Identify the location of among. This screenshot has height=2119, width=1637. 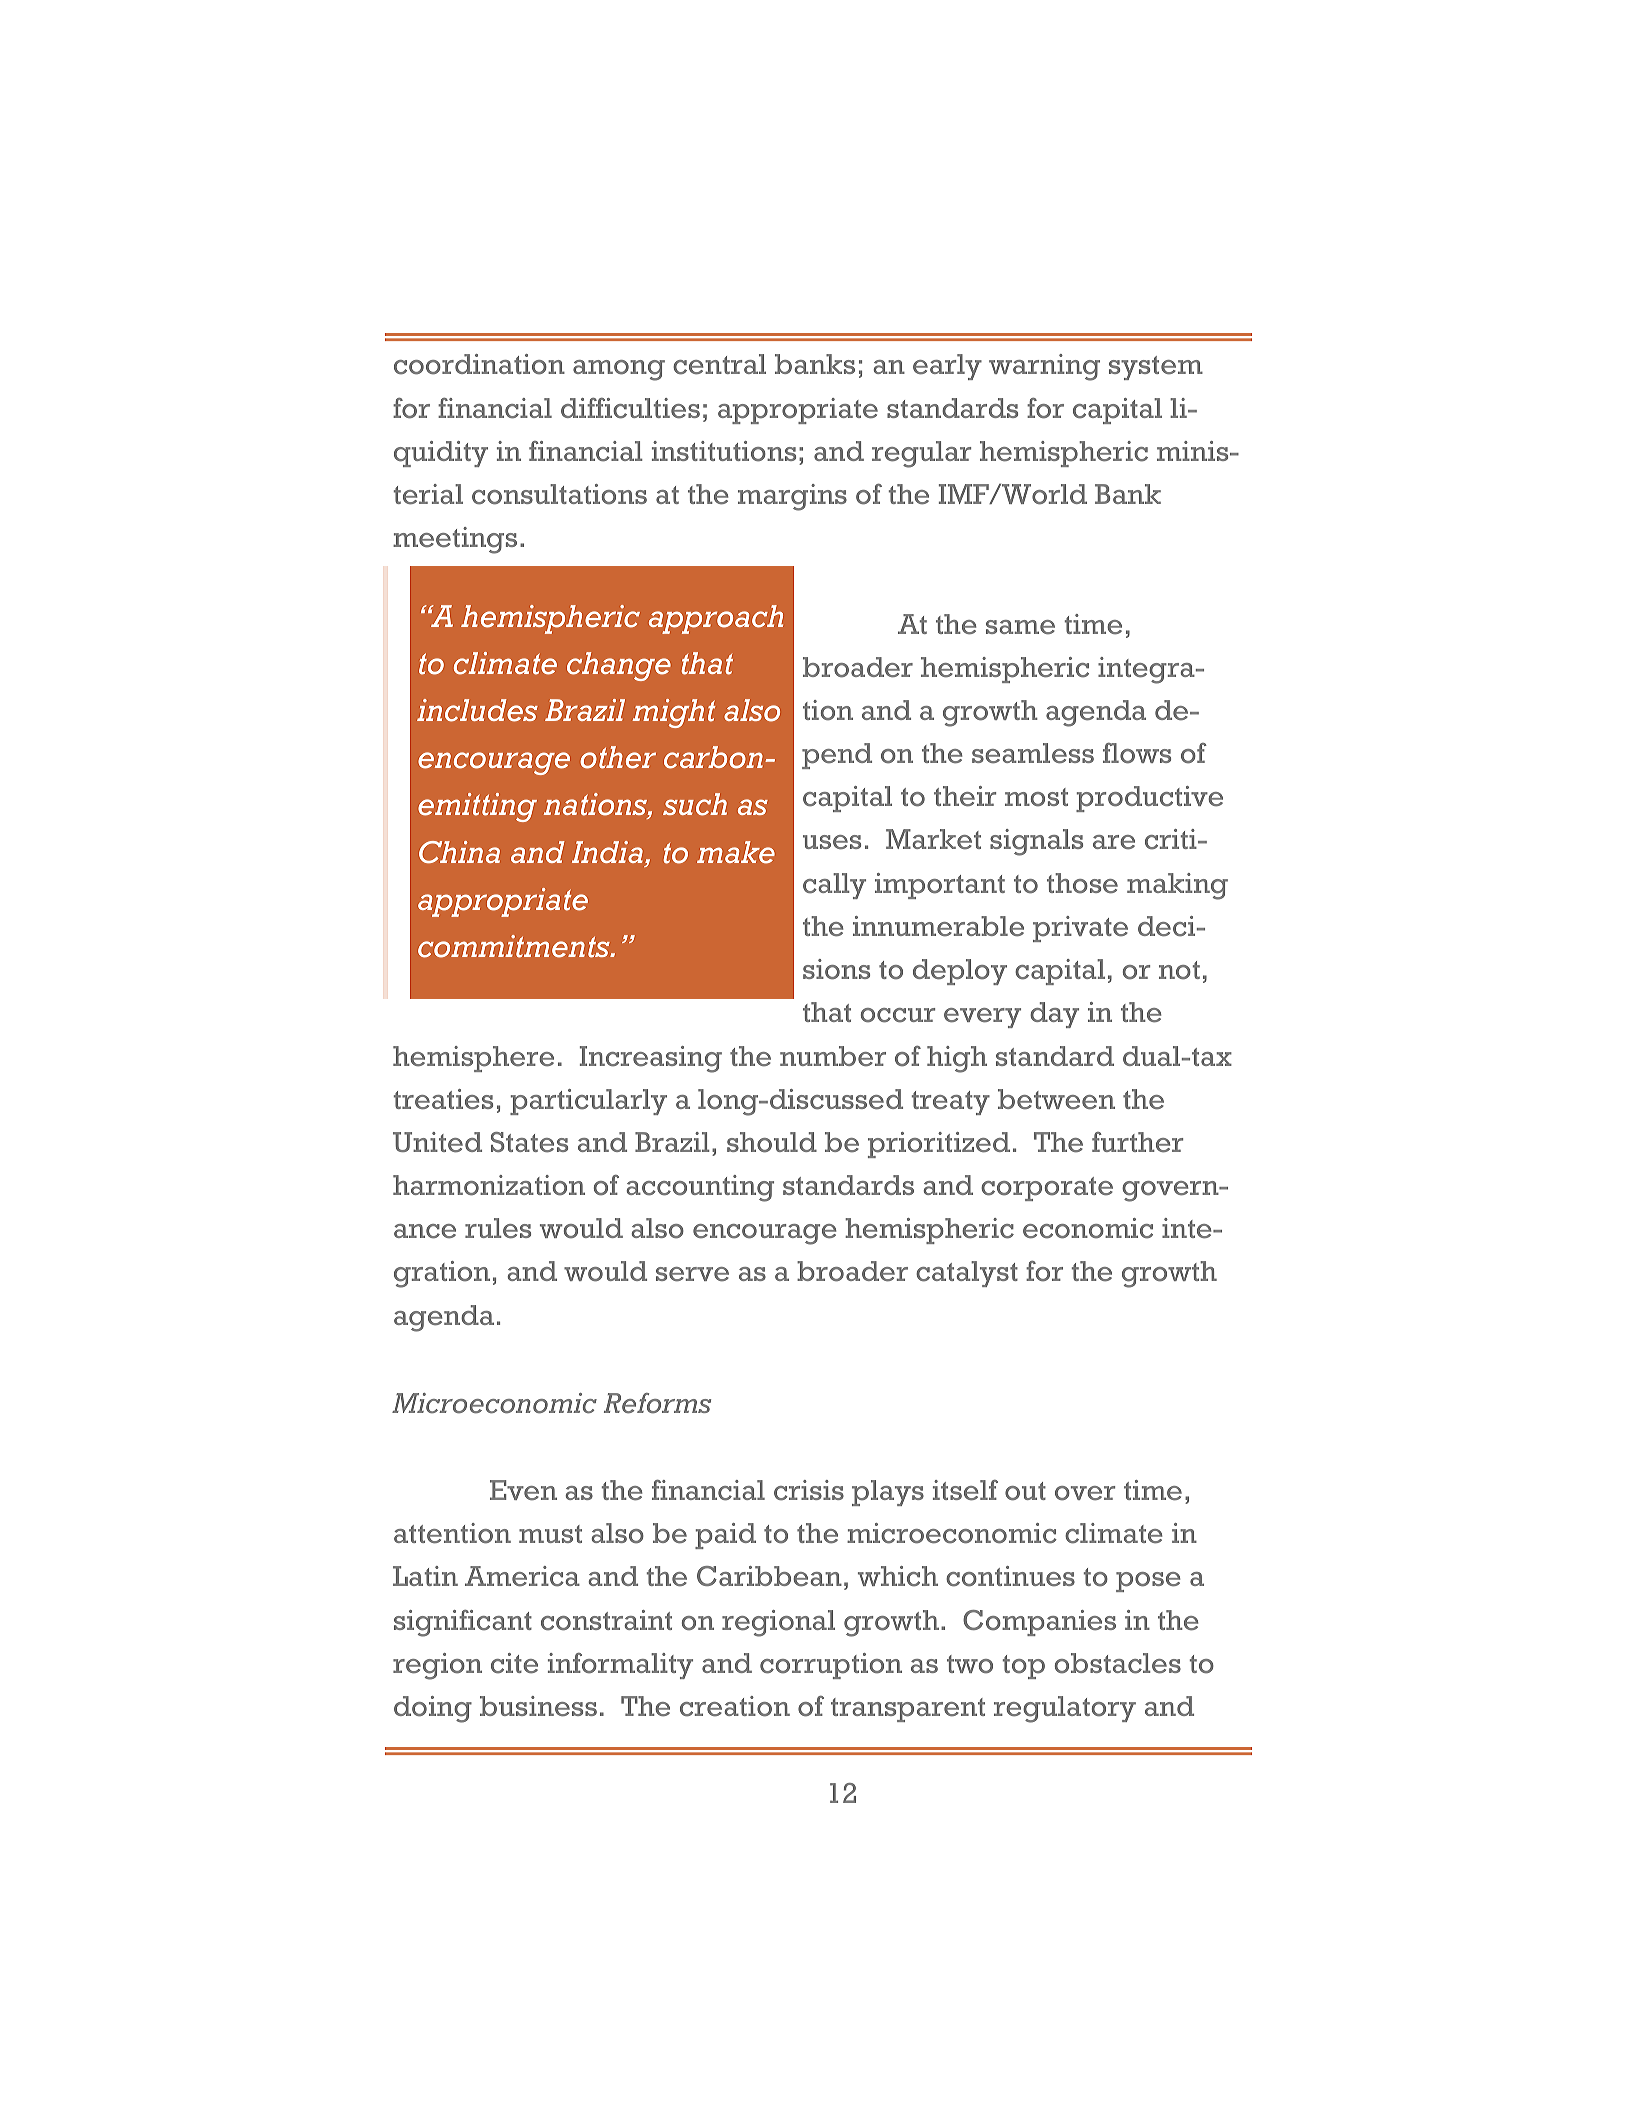
(619, 370).
